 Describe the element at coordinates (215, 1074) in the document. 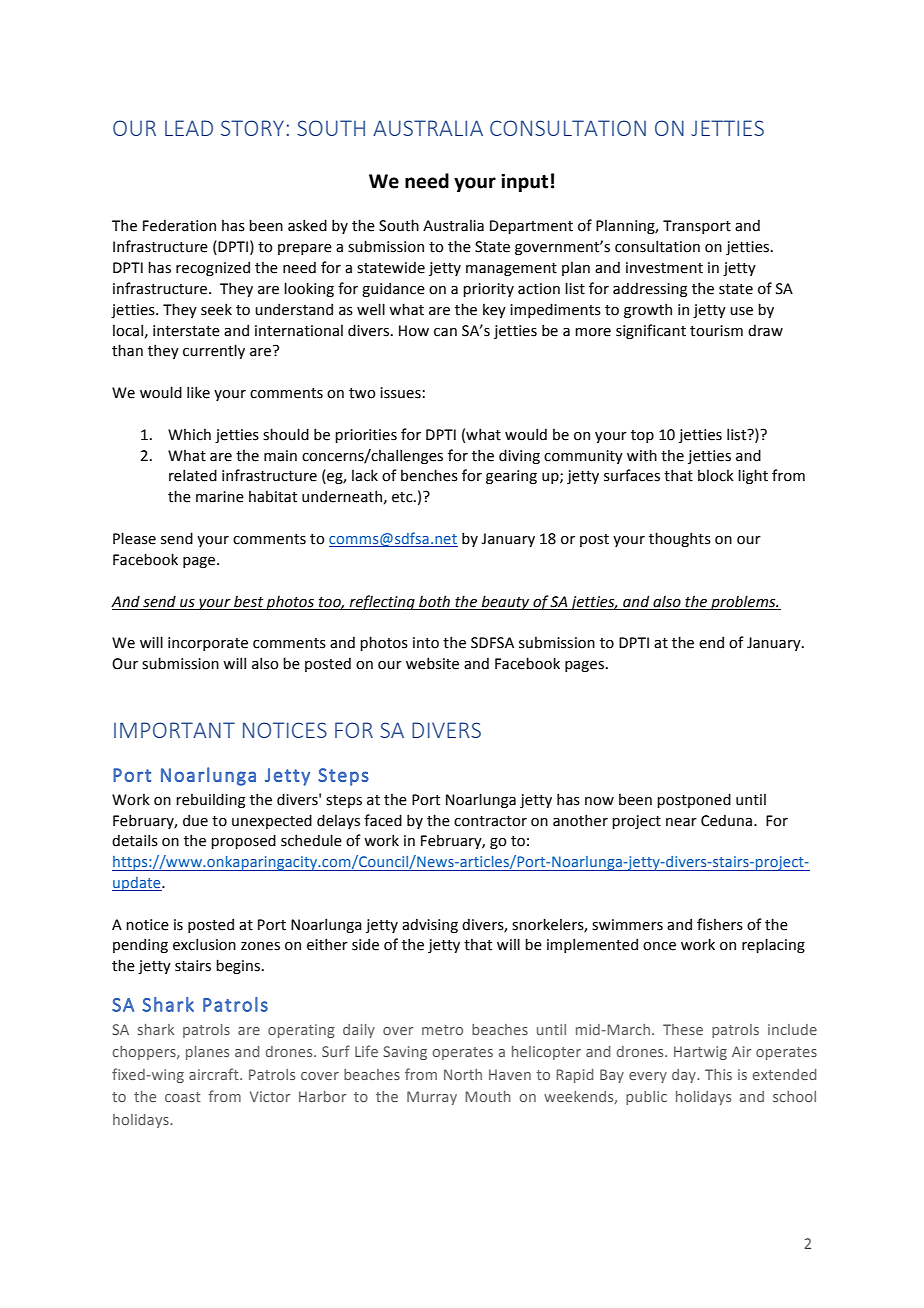

I see `aircraft` at that location.
